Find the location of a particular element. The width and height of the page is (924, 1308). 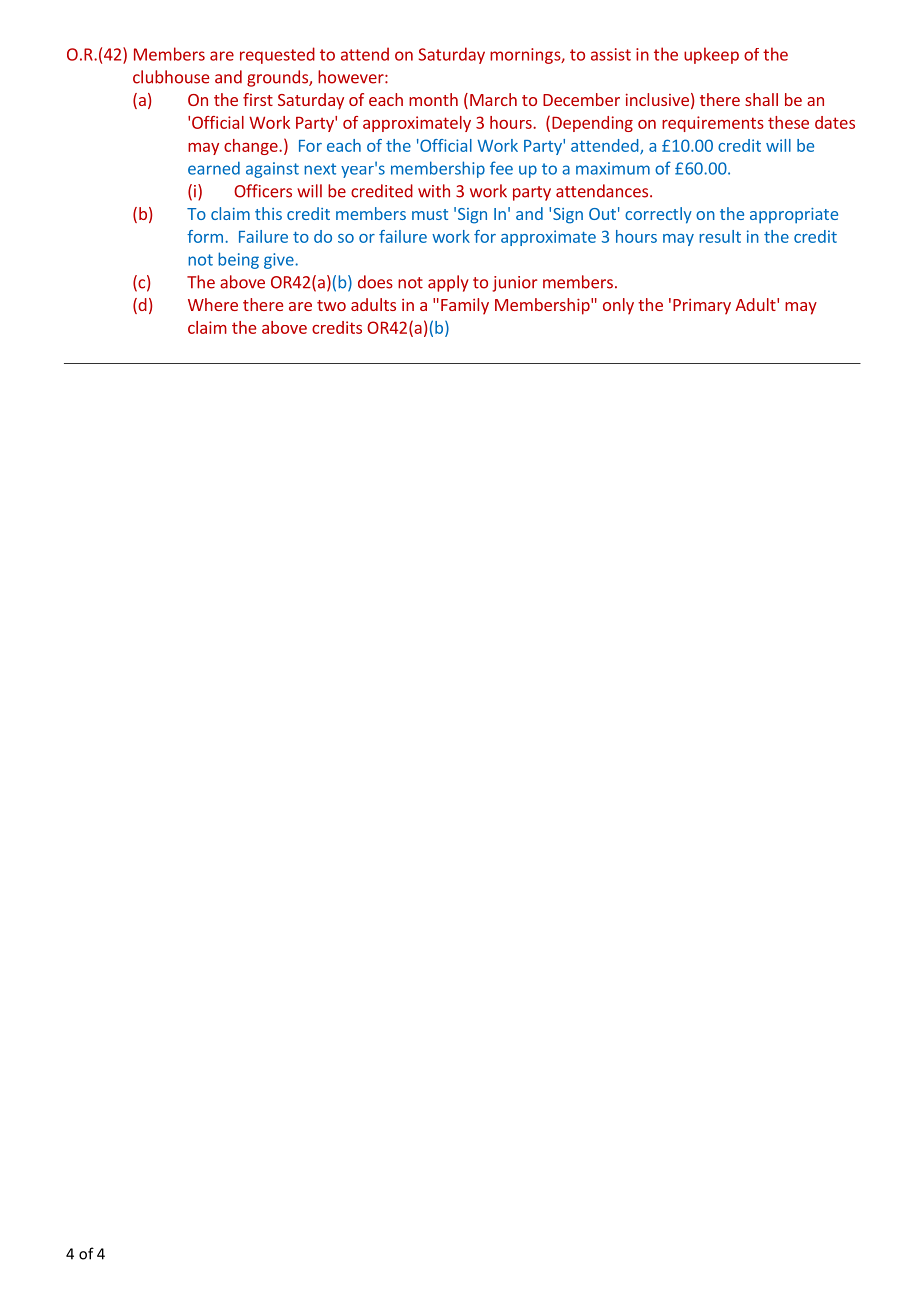

Family is located at coordinates (465, 306).
